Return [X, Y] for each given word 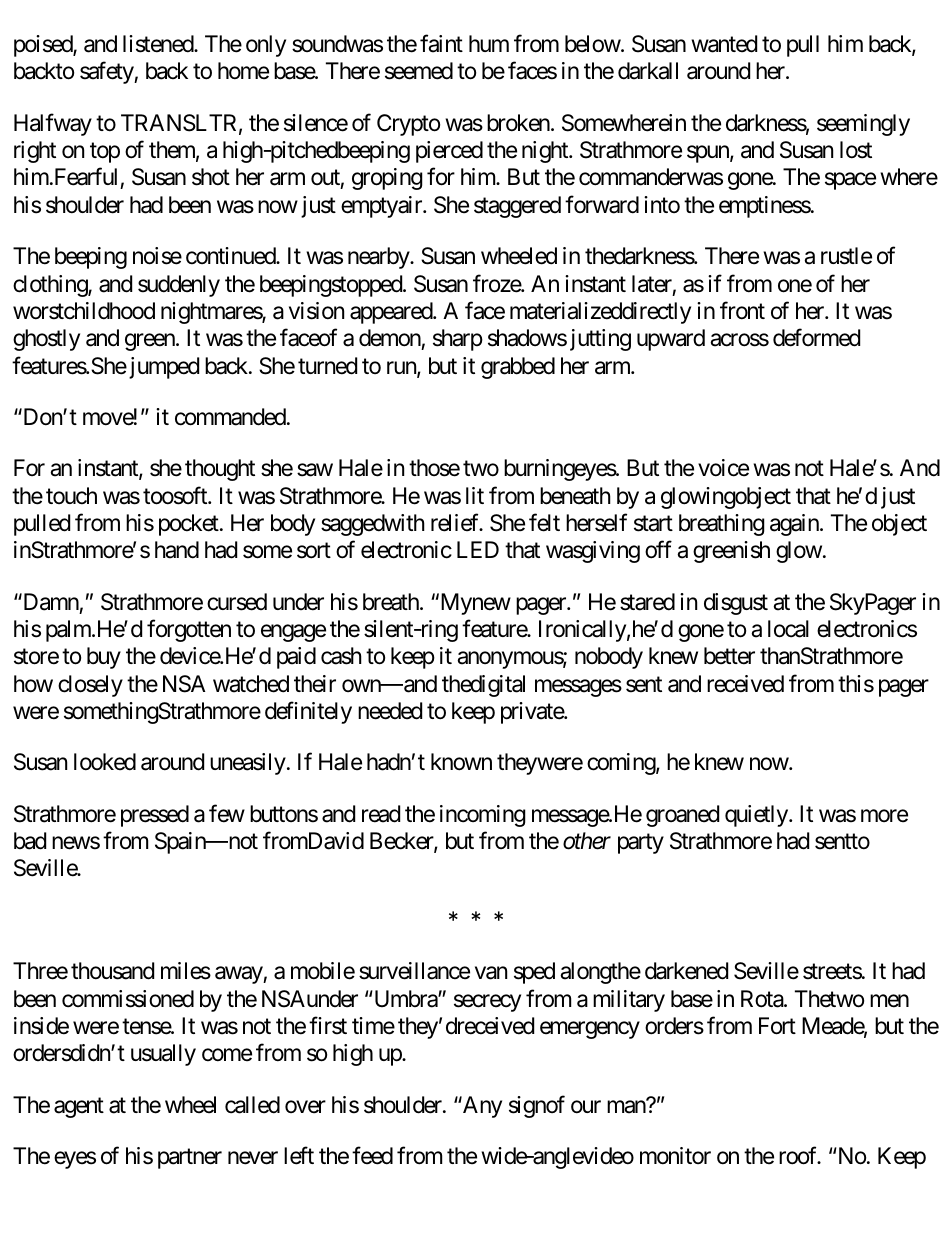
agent [79, 1107]
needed [390, 711]
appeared [392, 313]
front [742, 310]
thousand [112, 971]
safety [107, 73]
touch [71, 496]
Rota [763, 999]
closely [90, 686]
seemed [419, 71]
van [491, 973]
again [795, 525]
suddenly [179, 286]
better [729, 656]
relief [456, 522]
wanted [724, 44]
